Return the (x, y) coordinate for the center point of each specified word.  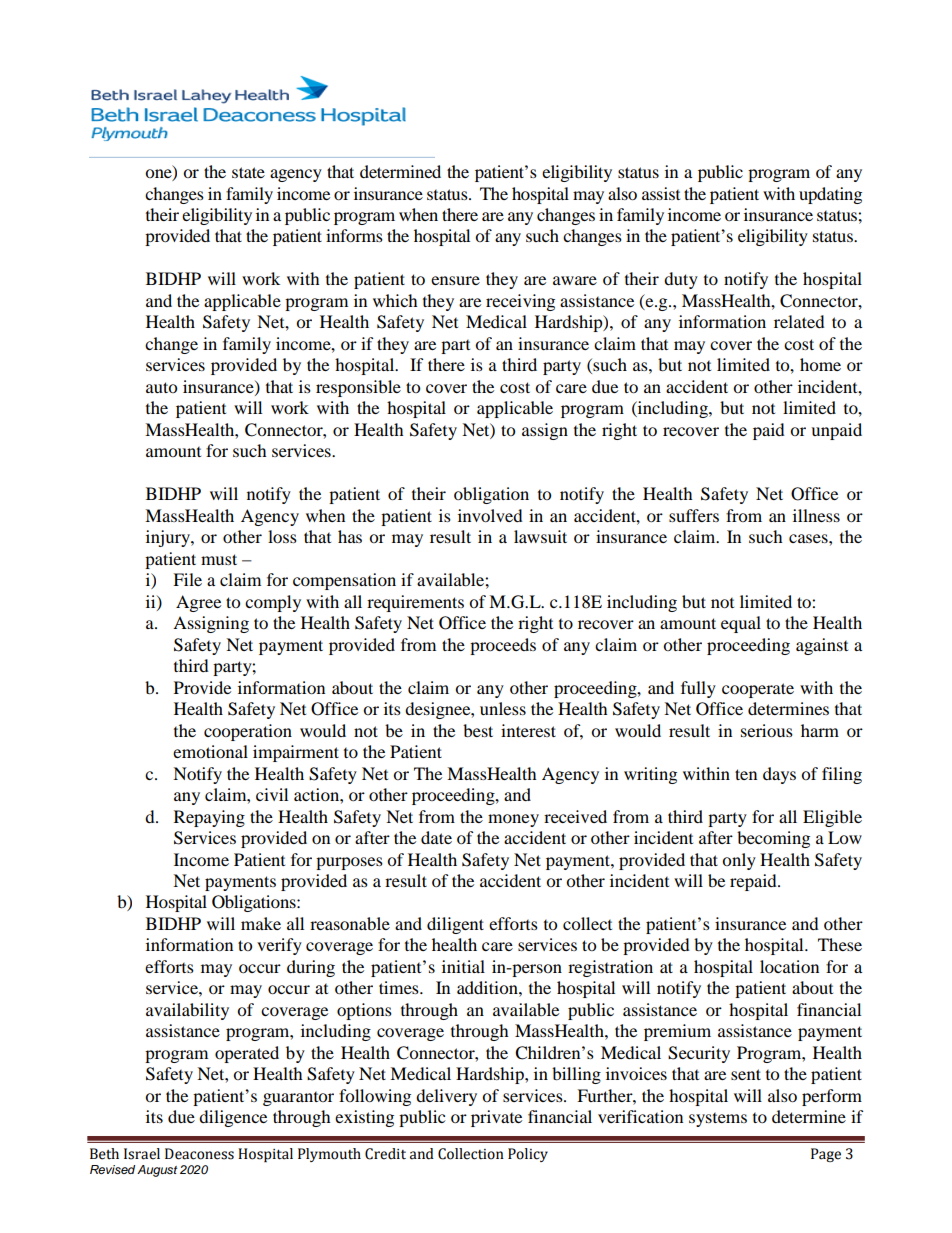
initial (463, 966)
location (789, 966)
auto (161, 387)
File (187, 579)
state (248, 172)
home (820, 364)
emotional (210, 751)
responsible (358, 388)
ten (746, 774)
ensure (455, 280)
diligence (233, 1118)
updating (830, 195)
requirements (415, 603)
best (478, 730)
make (261, 923)
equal (741, 624)
